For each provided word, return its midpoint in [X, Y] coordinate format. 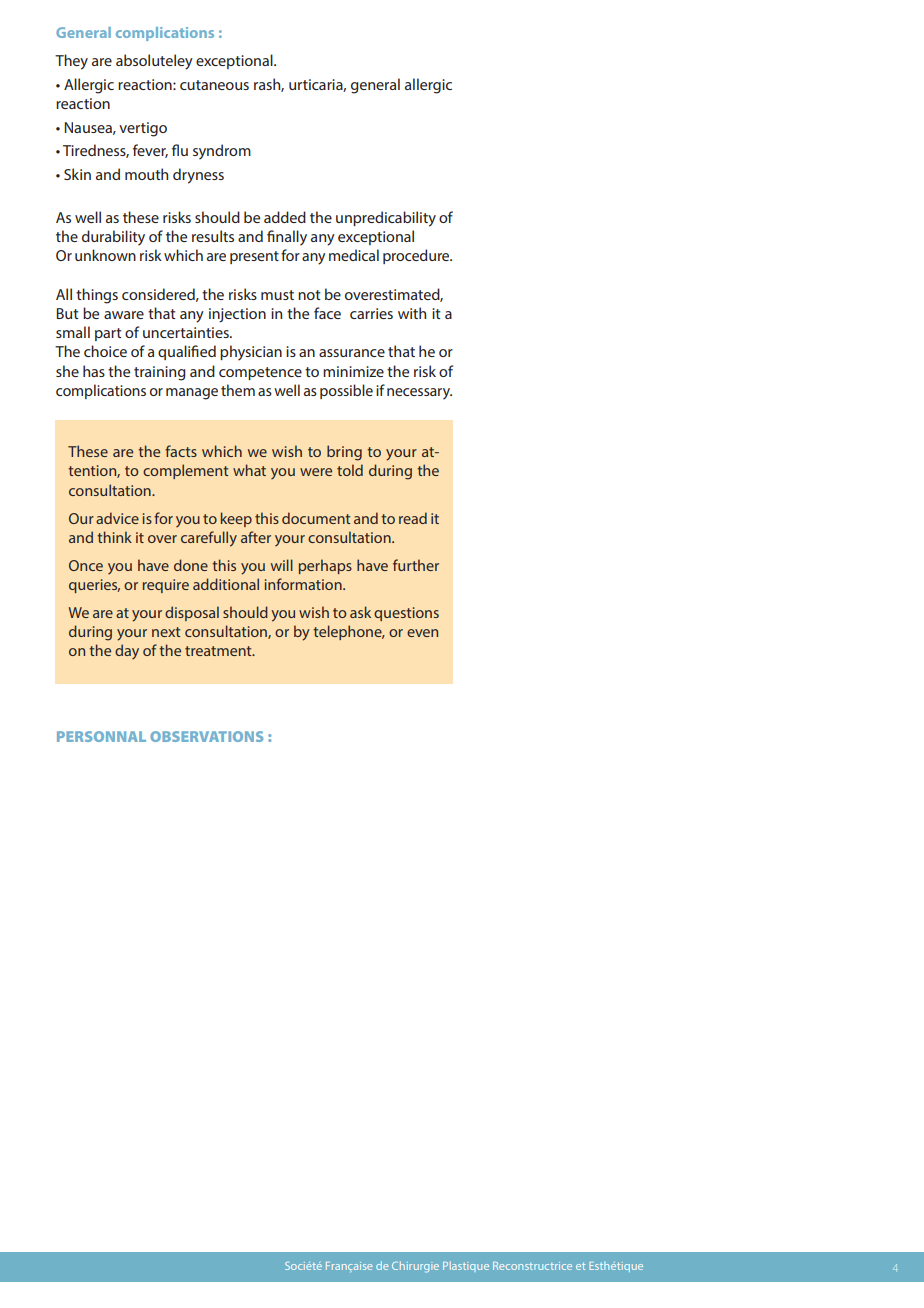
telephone [348, 632]
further [416, 565]
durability [113, 238]
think [114, 537]
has [94, 371]
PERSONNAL [101, 736]
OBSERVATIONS [206, 736]
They [71, 62]
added [285, 217]
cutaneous [214, 85]
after [256, 537]
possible [346, 391]
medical [354, 255]
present [254, 257]
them [238, 390]
